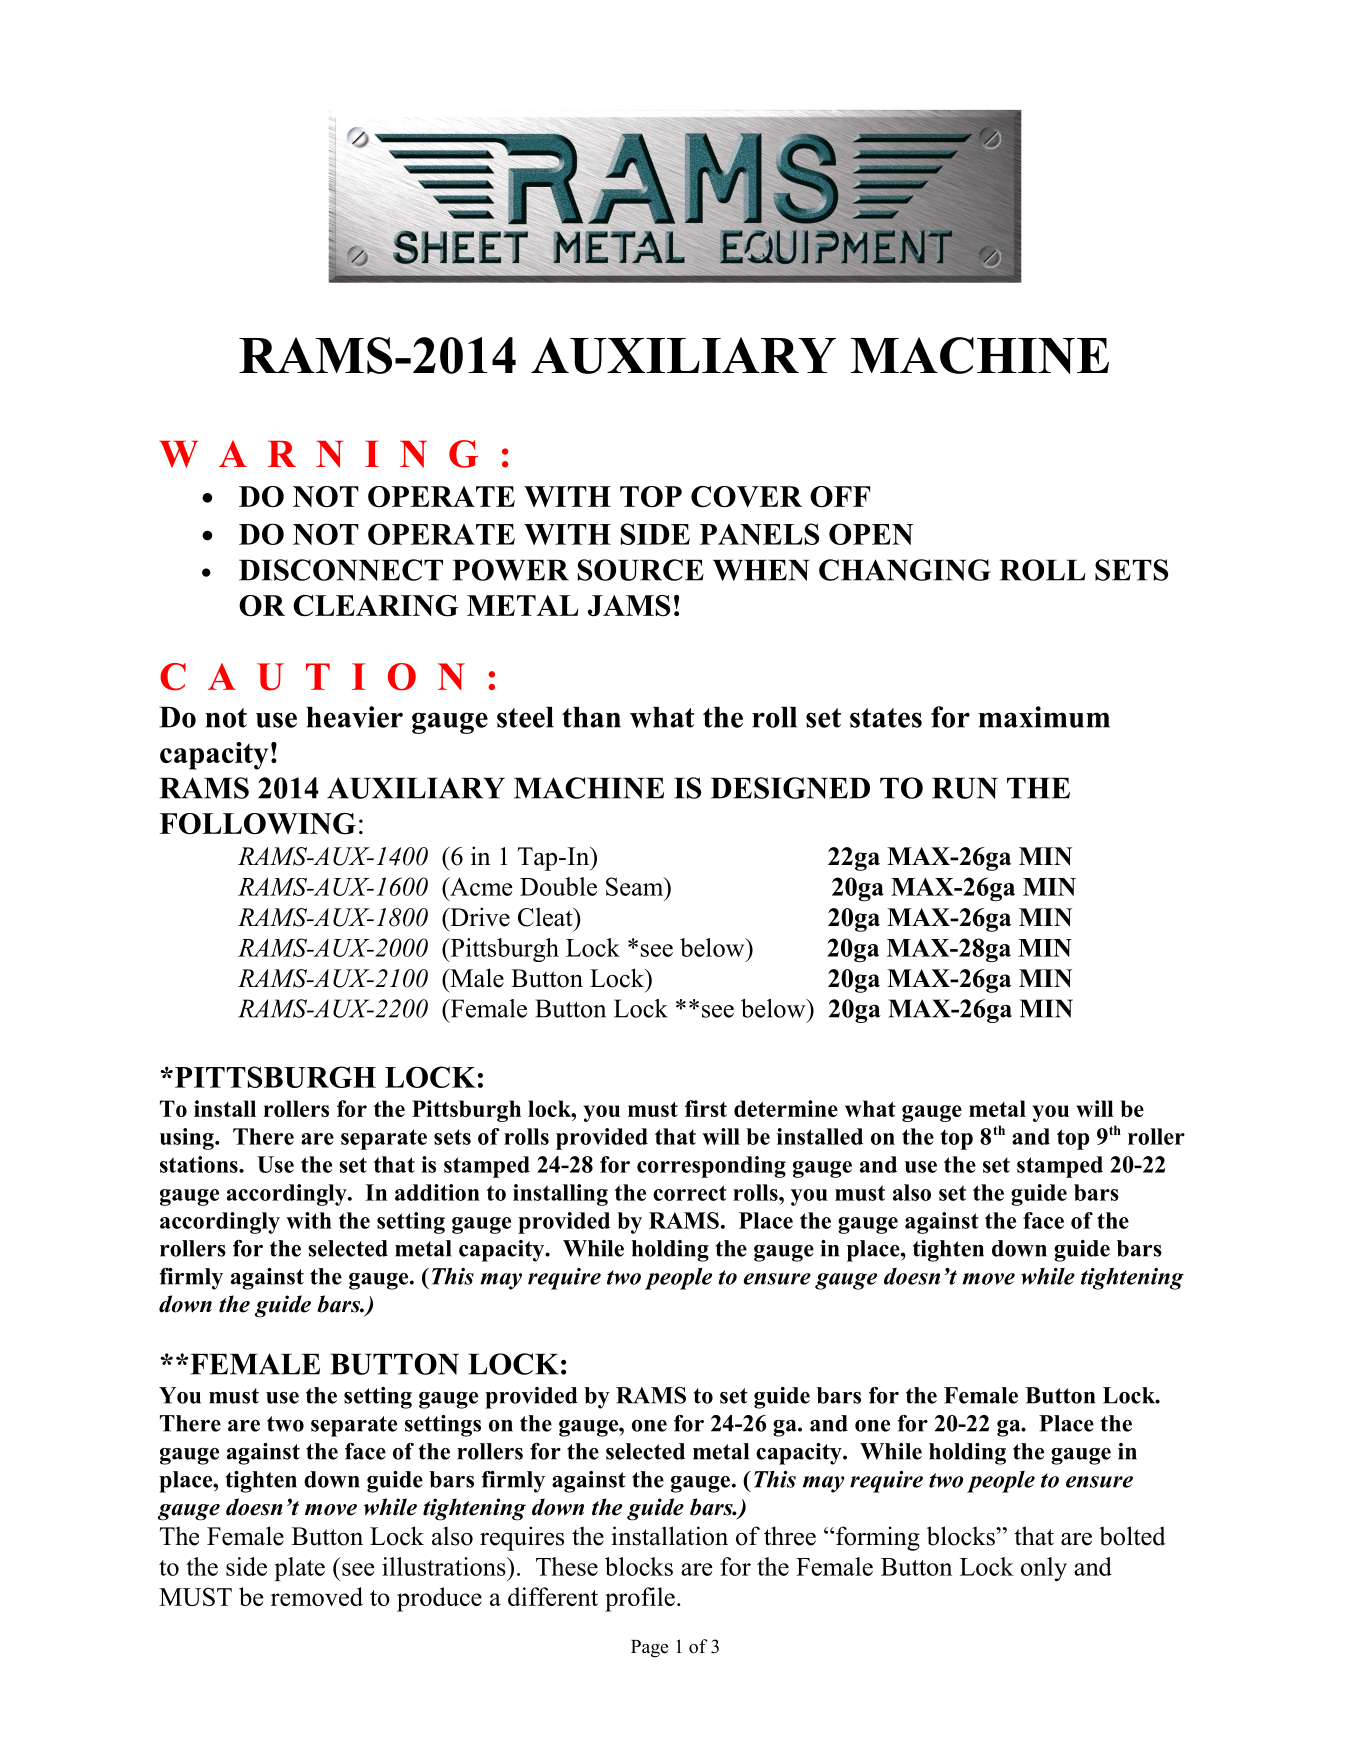 This document has width=1350, height=1747. What do you see at coordinates (786, 1108) in the document?
I see `determine` at bounding box center [786, 1108].
